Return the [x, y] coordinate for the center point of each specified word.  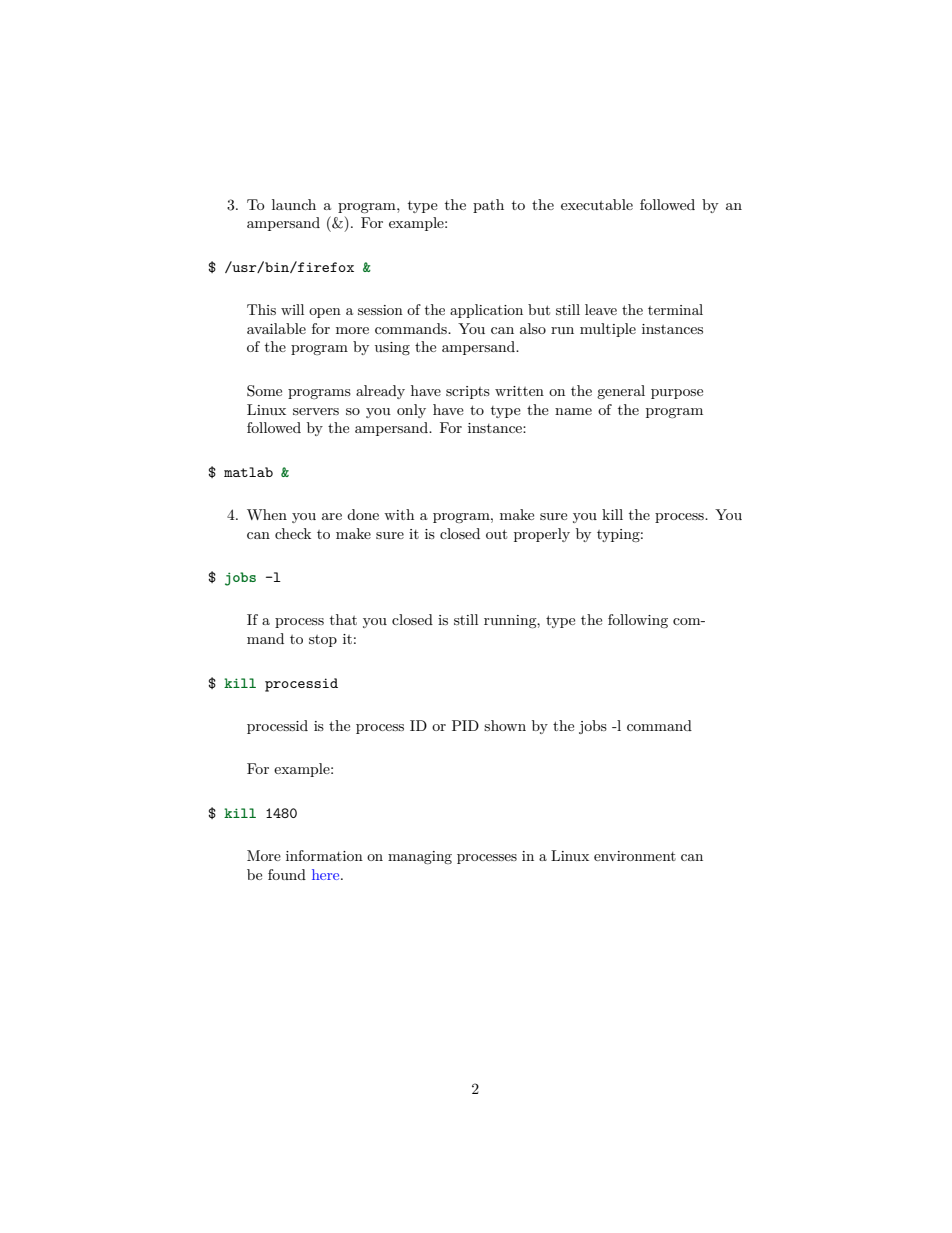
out [496, 534]
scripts [468, 392]
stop [323, 641]
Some [264, 391]
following [638, 621]
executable [597, 204]
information [324, 855]
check [293, 533]
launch [294, 204]
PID [465, 725]
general [621, 392]
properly [542, 535]
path [488, 206]
